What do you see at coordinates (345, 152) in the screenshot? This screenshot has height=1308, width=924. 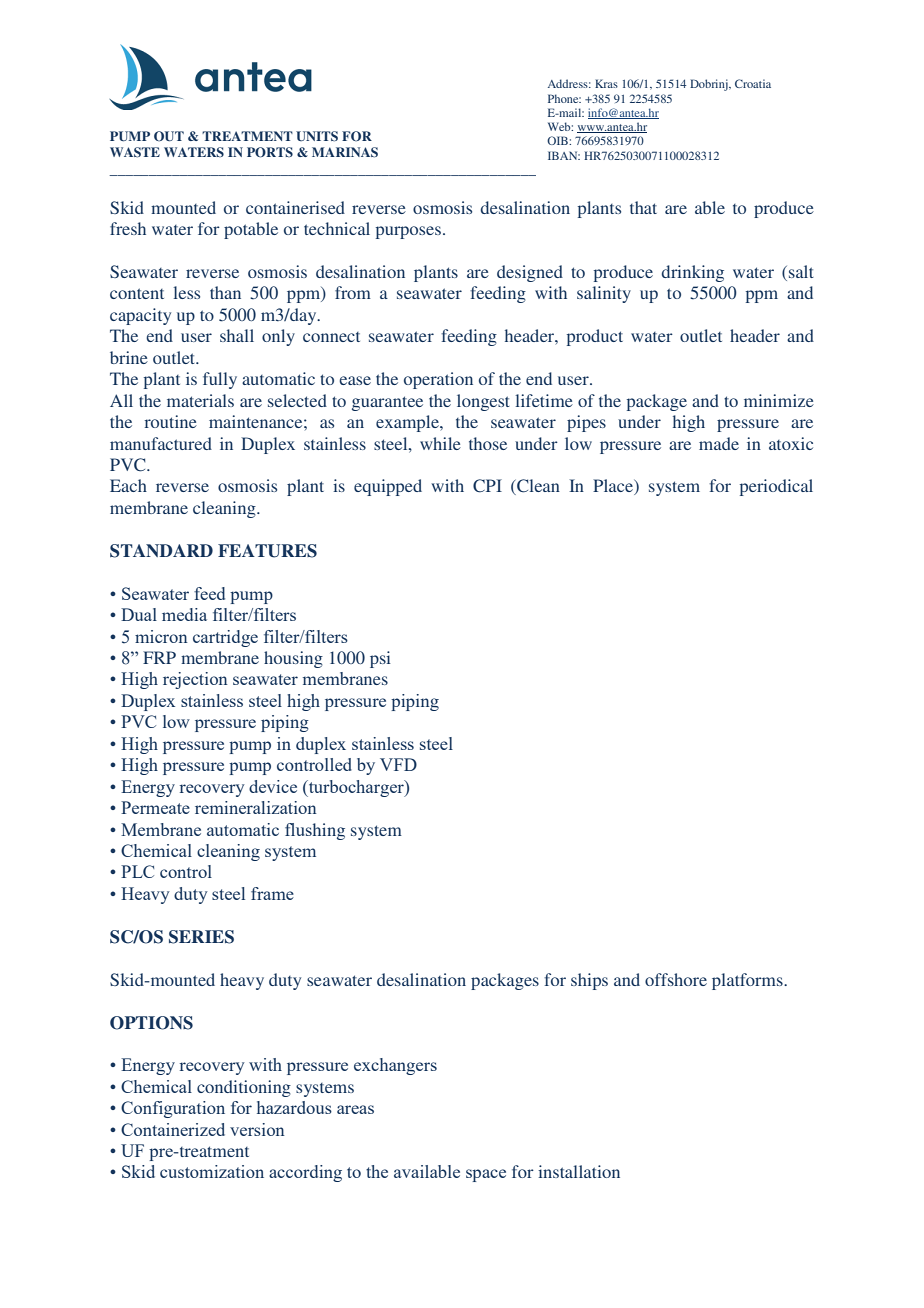 I see `MARINAS` at bounding box center [345, 152].
